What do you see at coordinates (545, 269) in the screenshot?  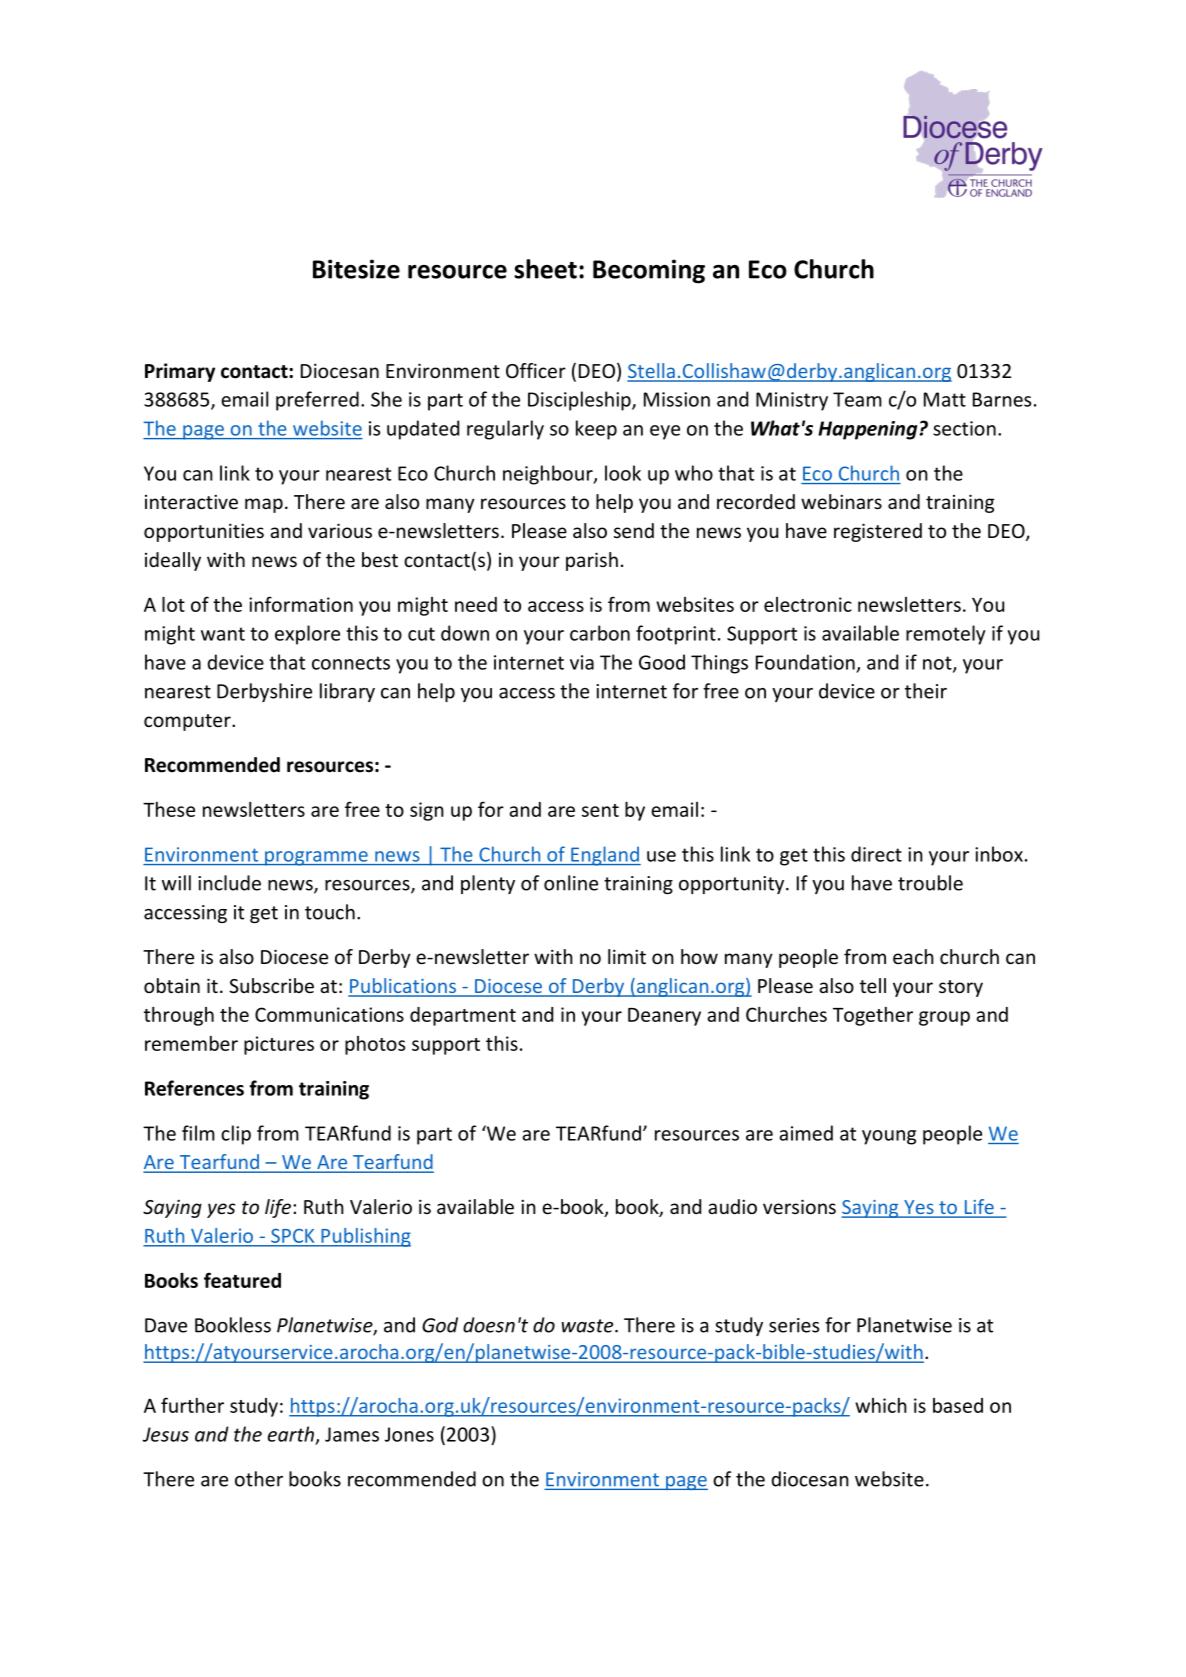 I see `sheet` at bounding box center [545, 269].
